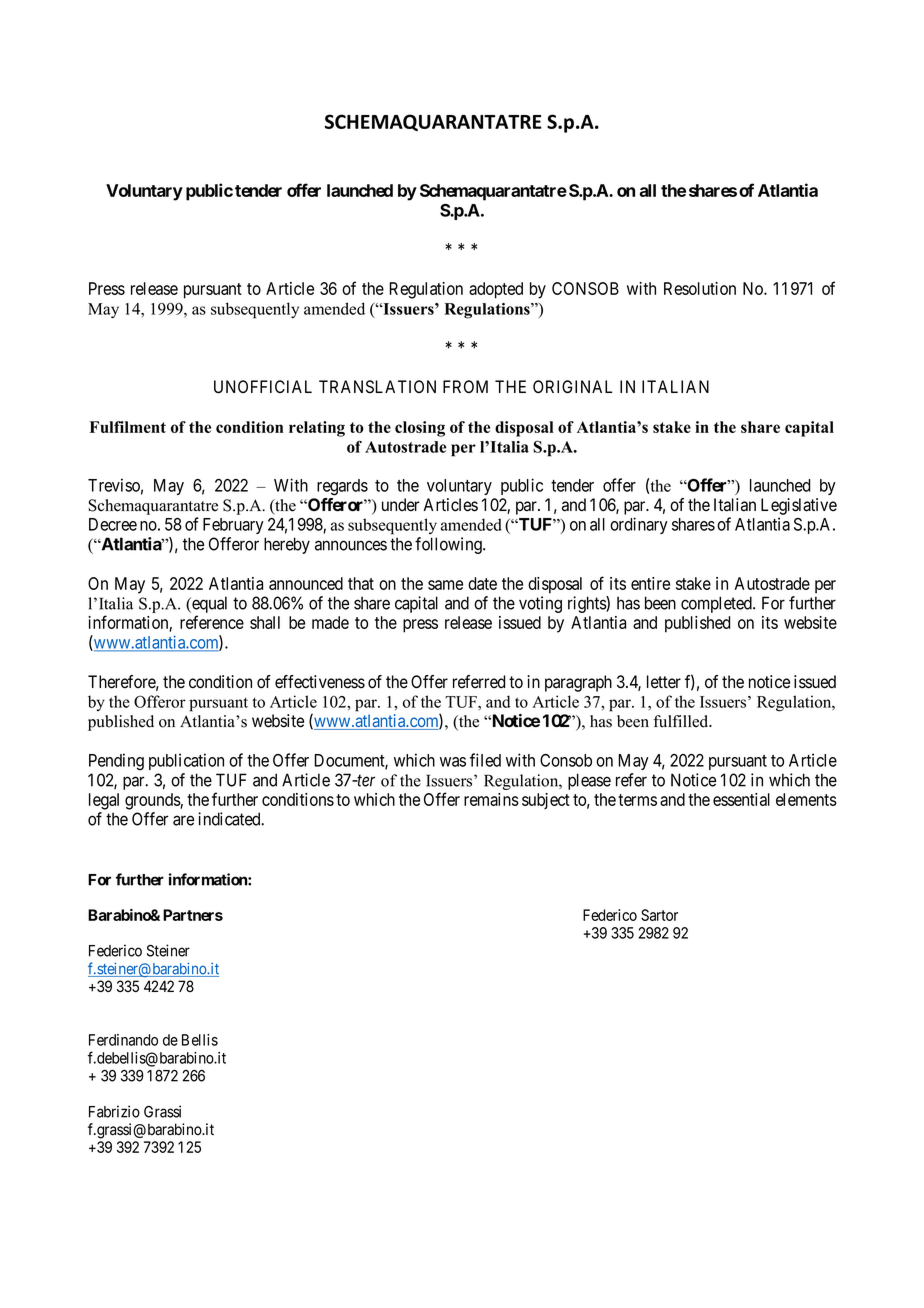 Image resolution: width=924 pixels, height=1308 pixels. Describe the element at coordinates (700, 288) in the screenshot. I see `Resolution` at that location.
